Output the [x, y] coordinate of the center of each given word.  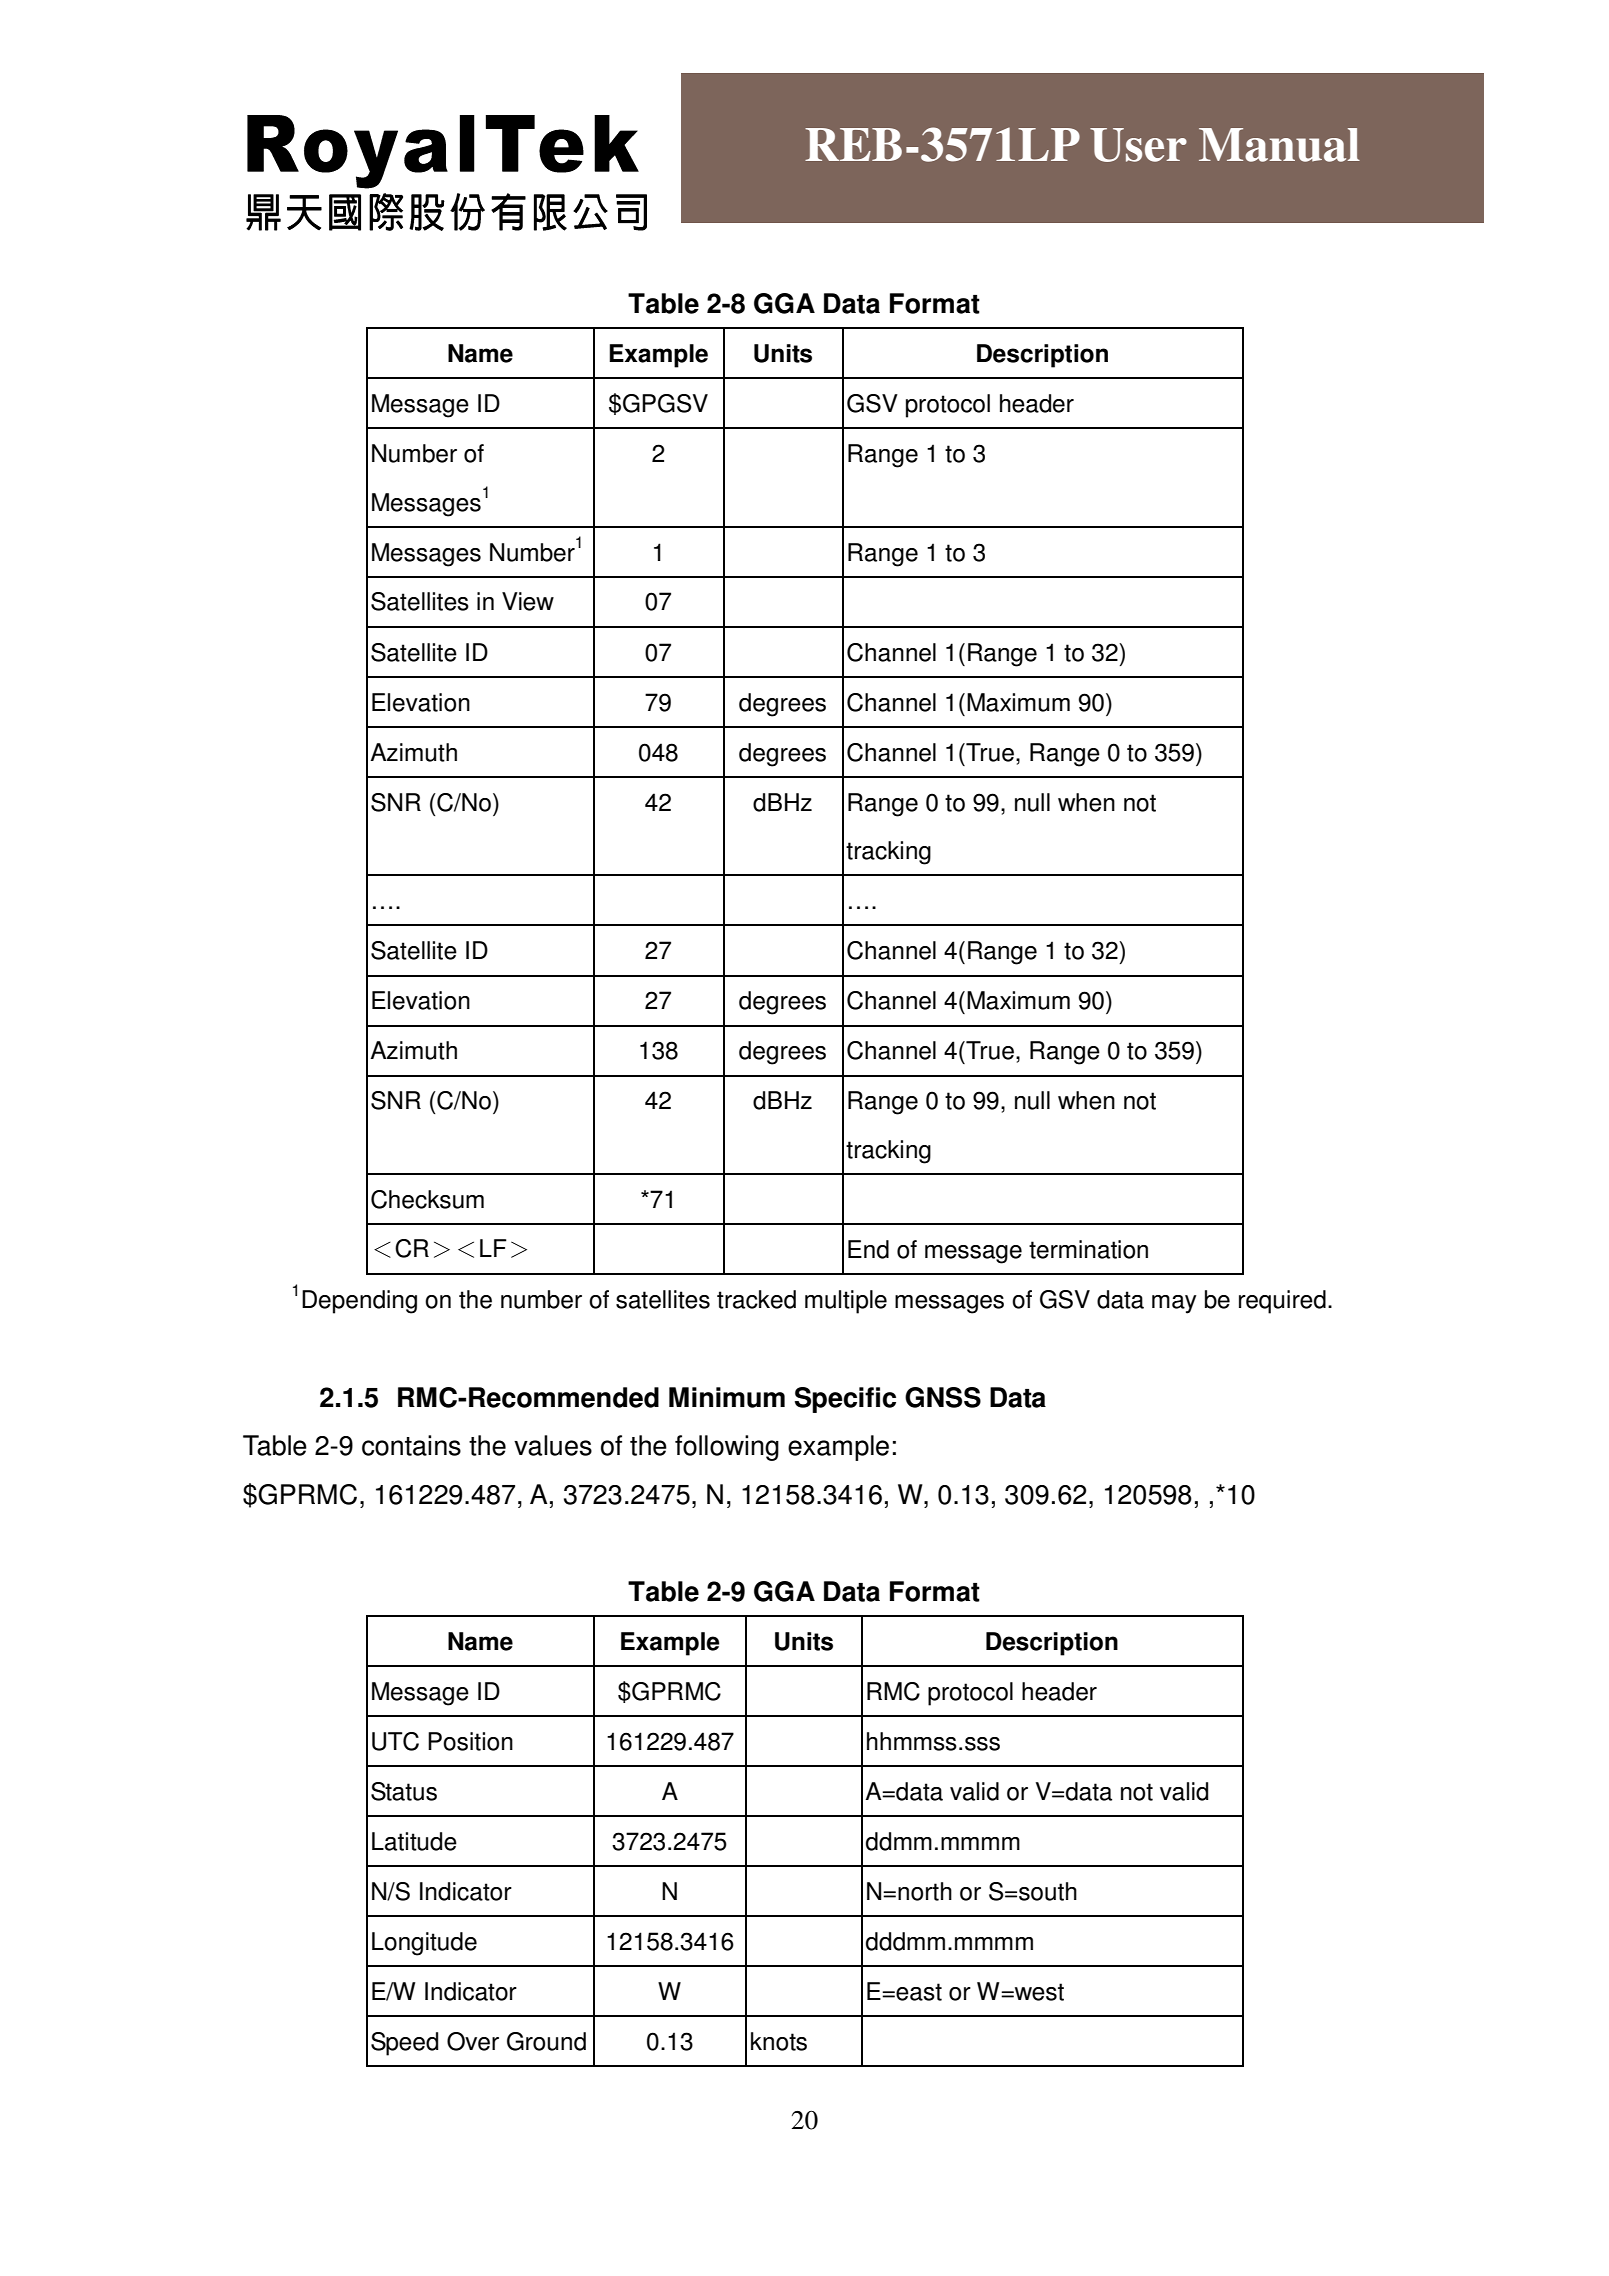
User [1138, 145]
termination [1088, 1249]
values [553, 1445]
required [1282, 1302]
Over [473, 2041]
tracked [756, 1299]
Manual [1279, 145]
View [528, 601]
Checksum [427, 1199]
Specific [845, 1400]
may [1174, 1304]
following [727, 1448]
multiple [846, 1302]
